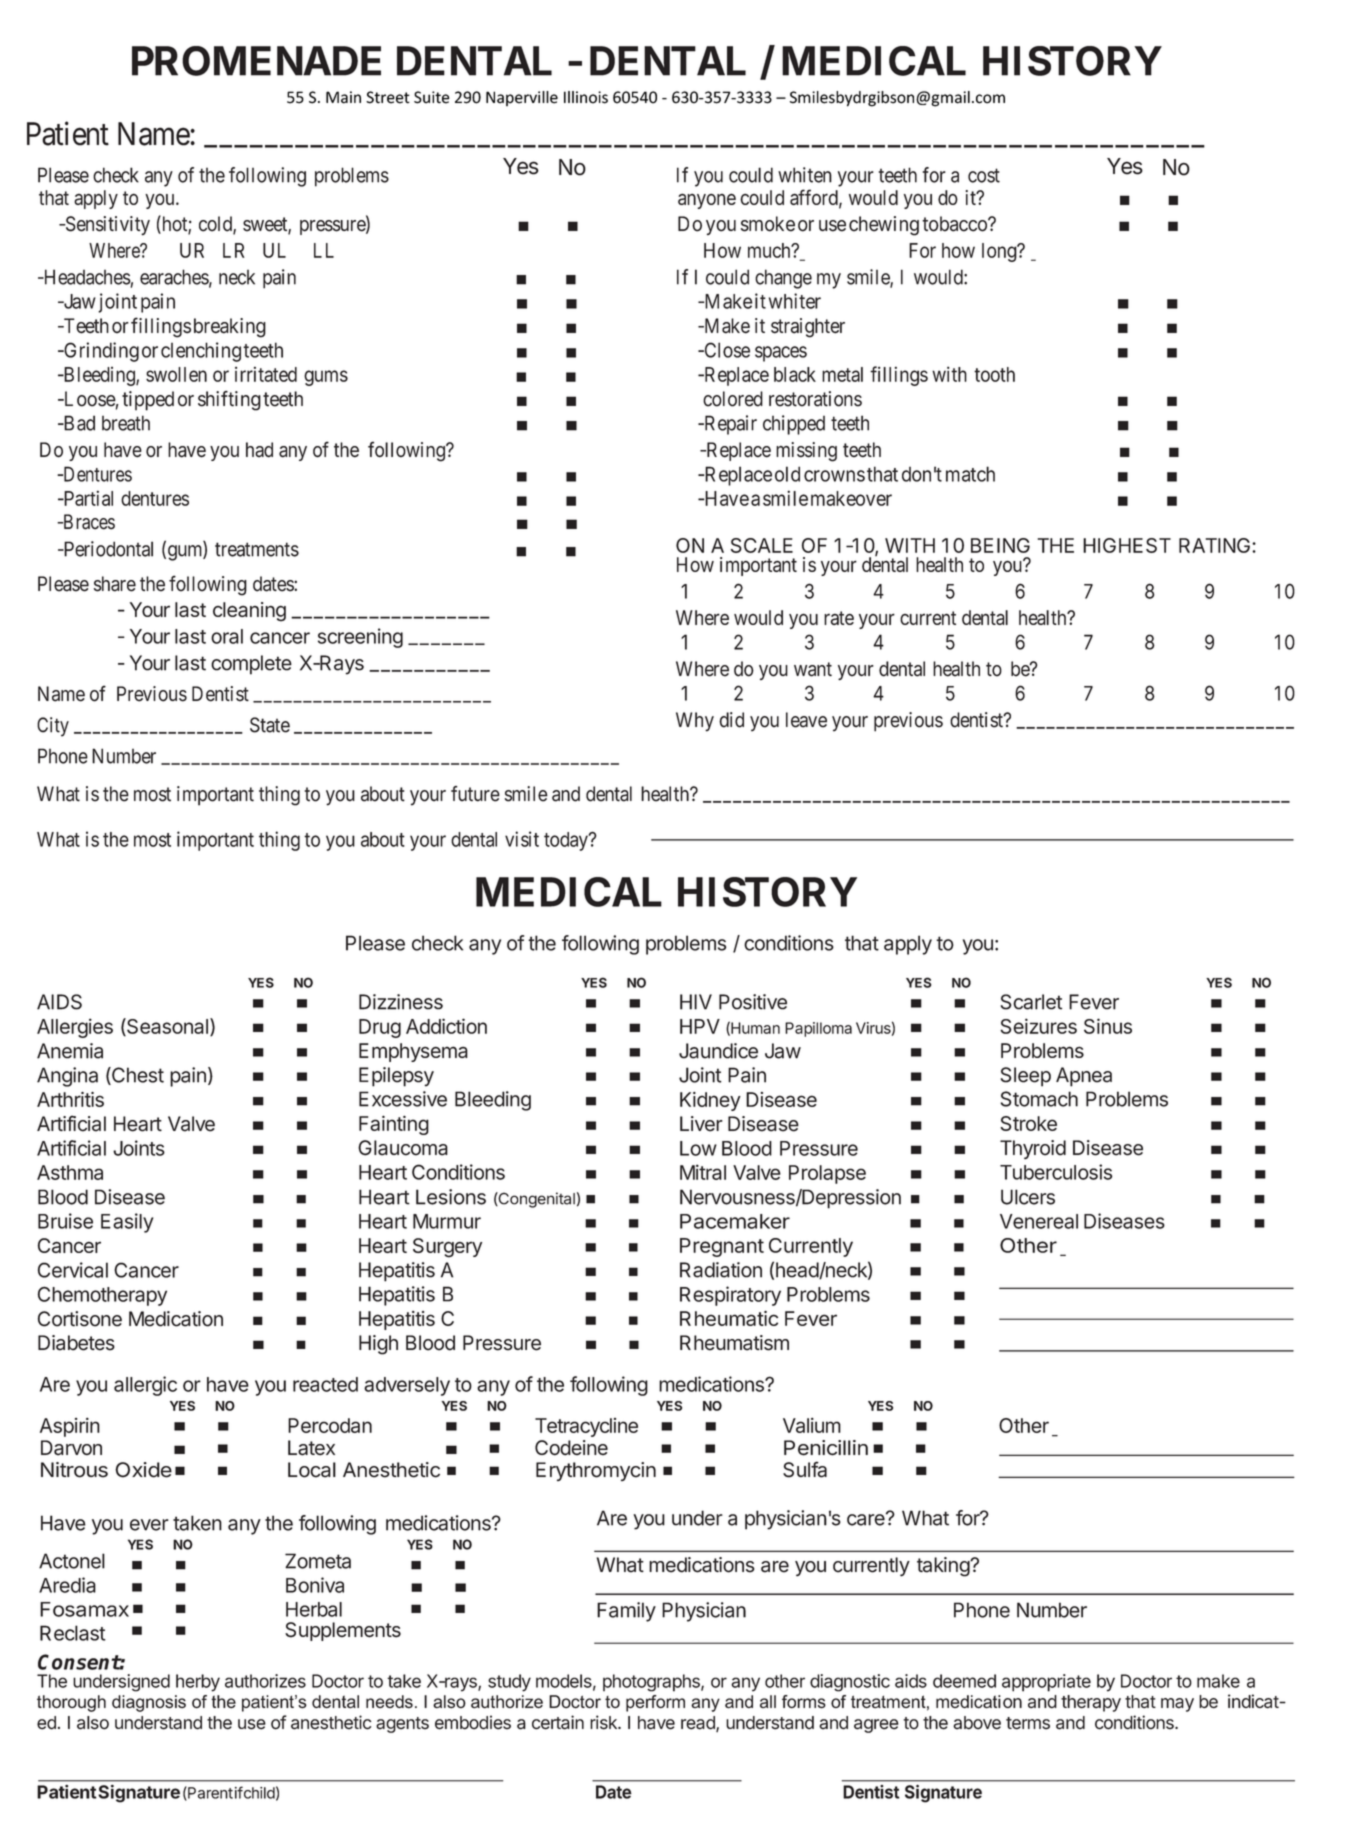 The width and height of the screenshot is (1347, 1836). I want to click on herby, so click(198, 1683).
